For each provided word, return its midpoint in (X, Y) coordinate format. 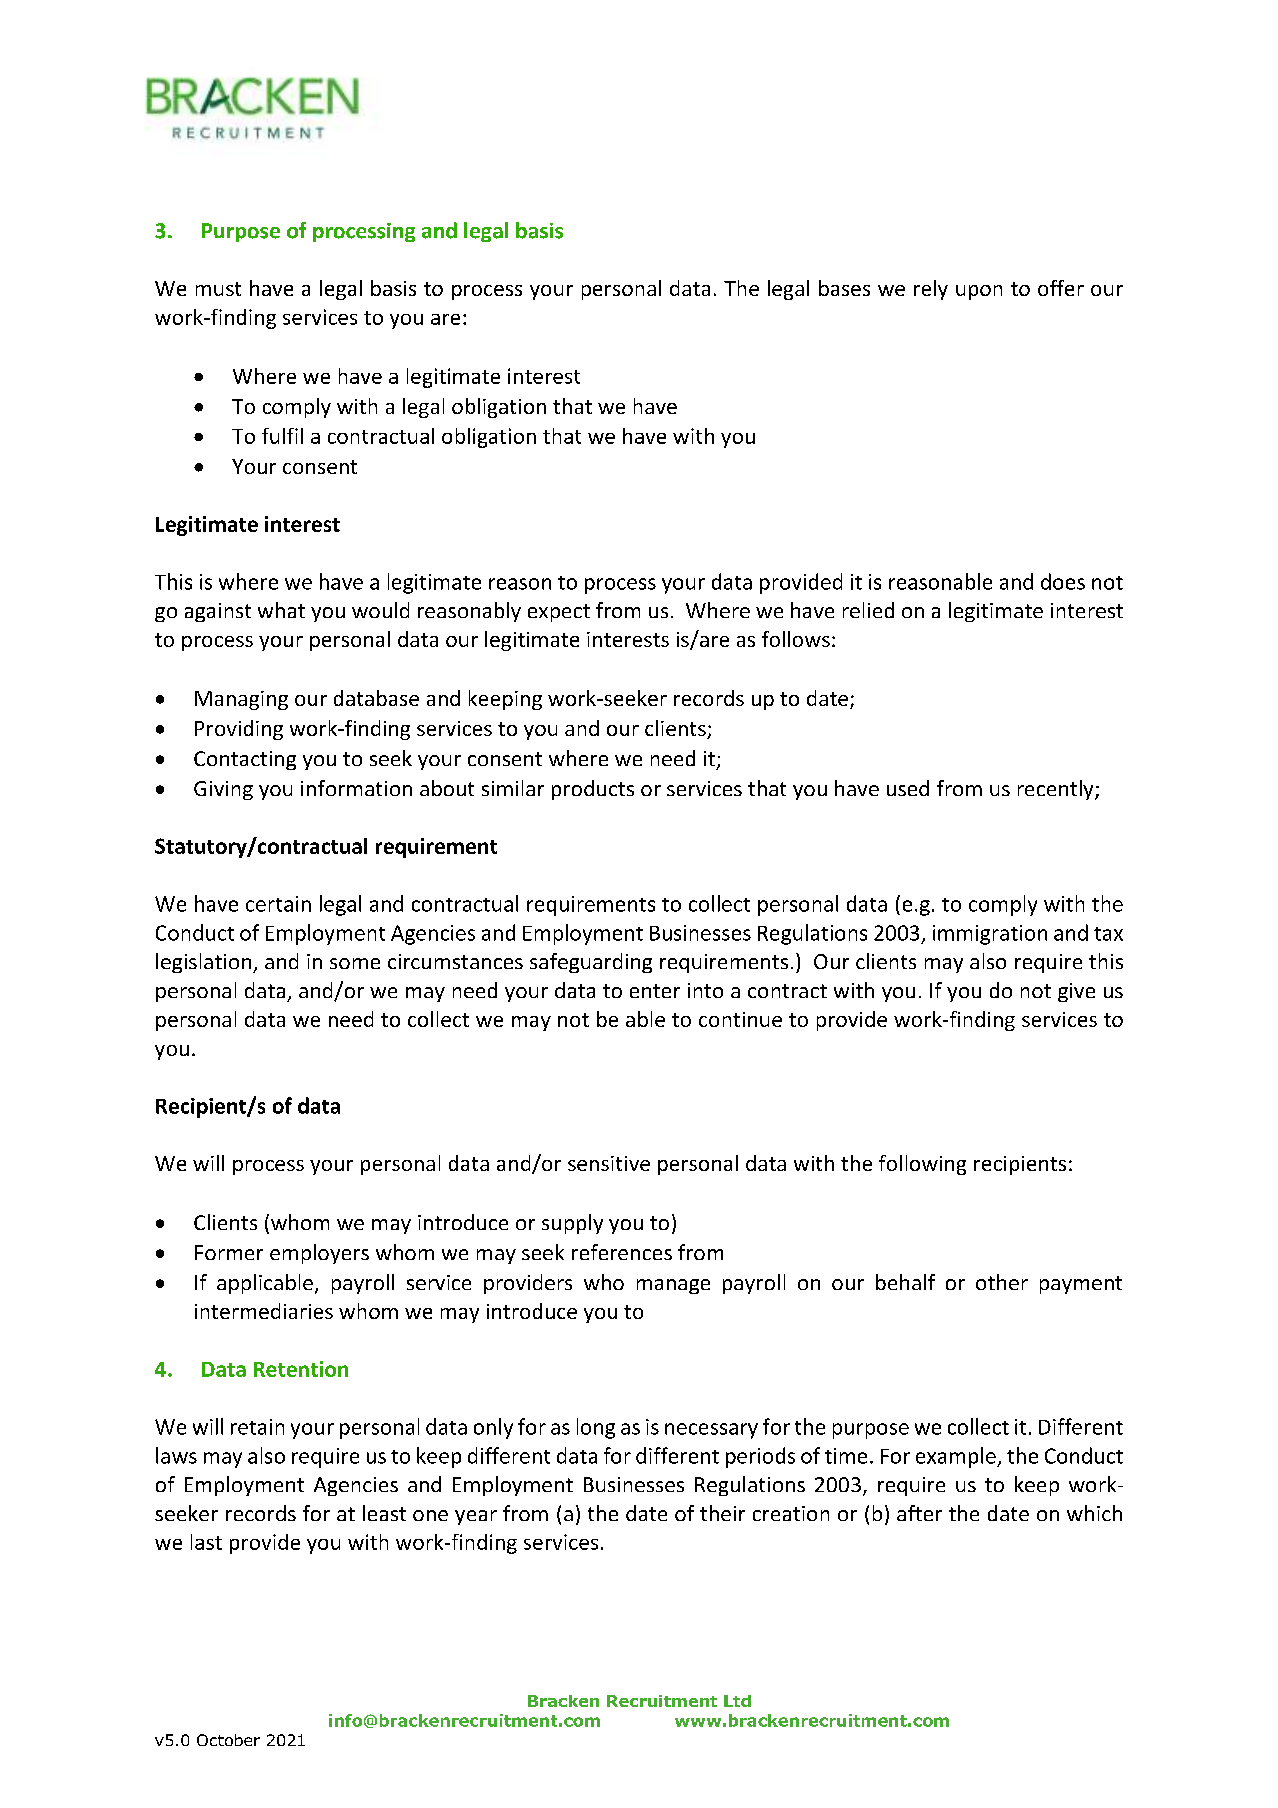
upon (979, 292)
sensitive (609, 1163)
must (218, 289)
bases (844, 288)
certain (278, 904)
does (1063, 581)
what (281, 610)
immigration (990, 935)
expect (559, 613)
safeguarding (591, 963)
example (957, 1457)
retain (257, 1427)
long (596, 1428)
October (228, 1740)
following (922, 1165)
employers (319, 1254)
